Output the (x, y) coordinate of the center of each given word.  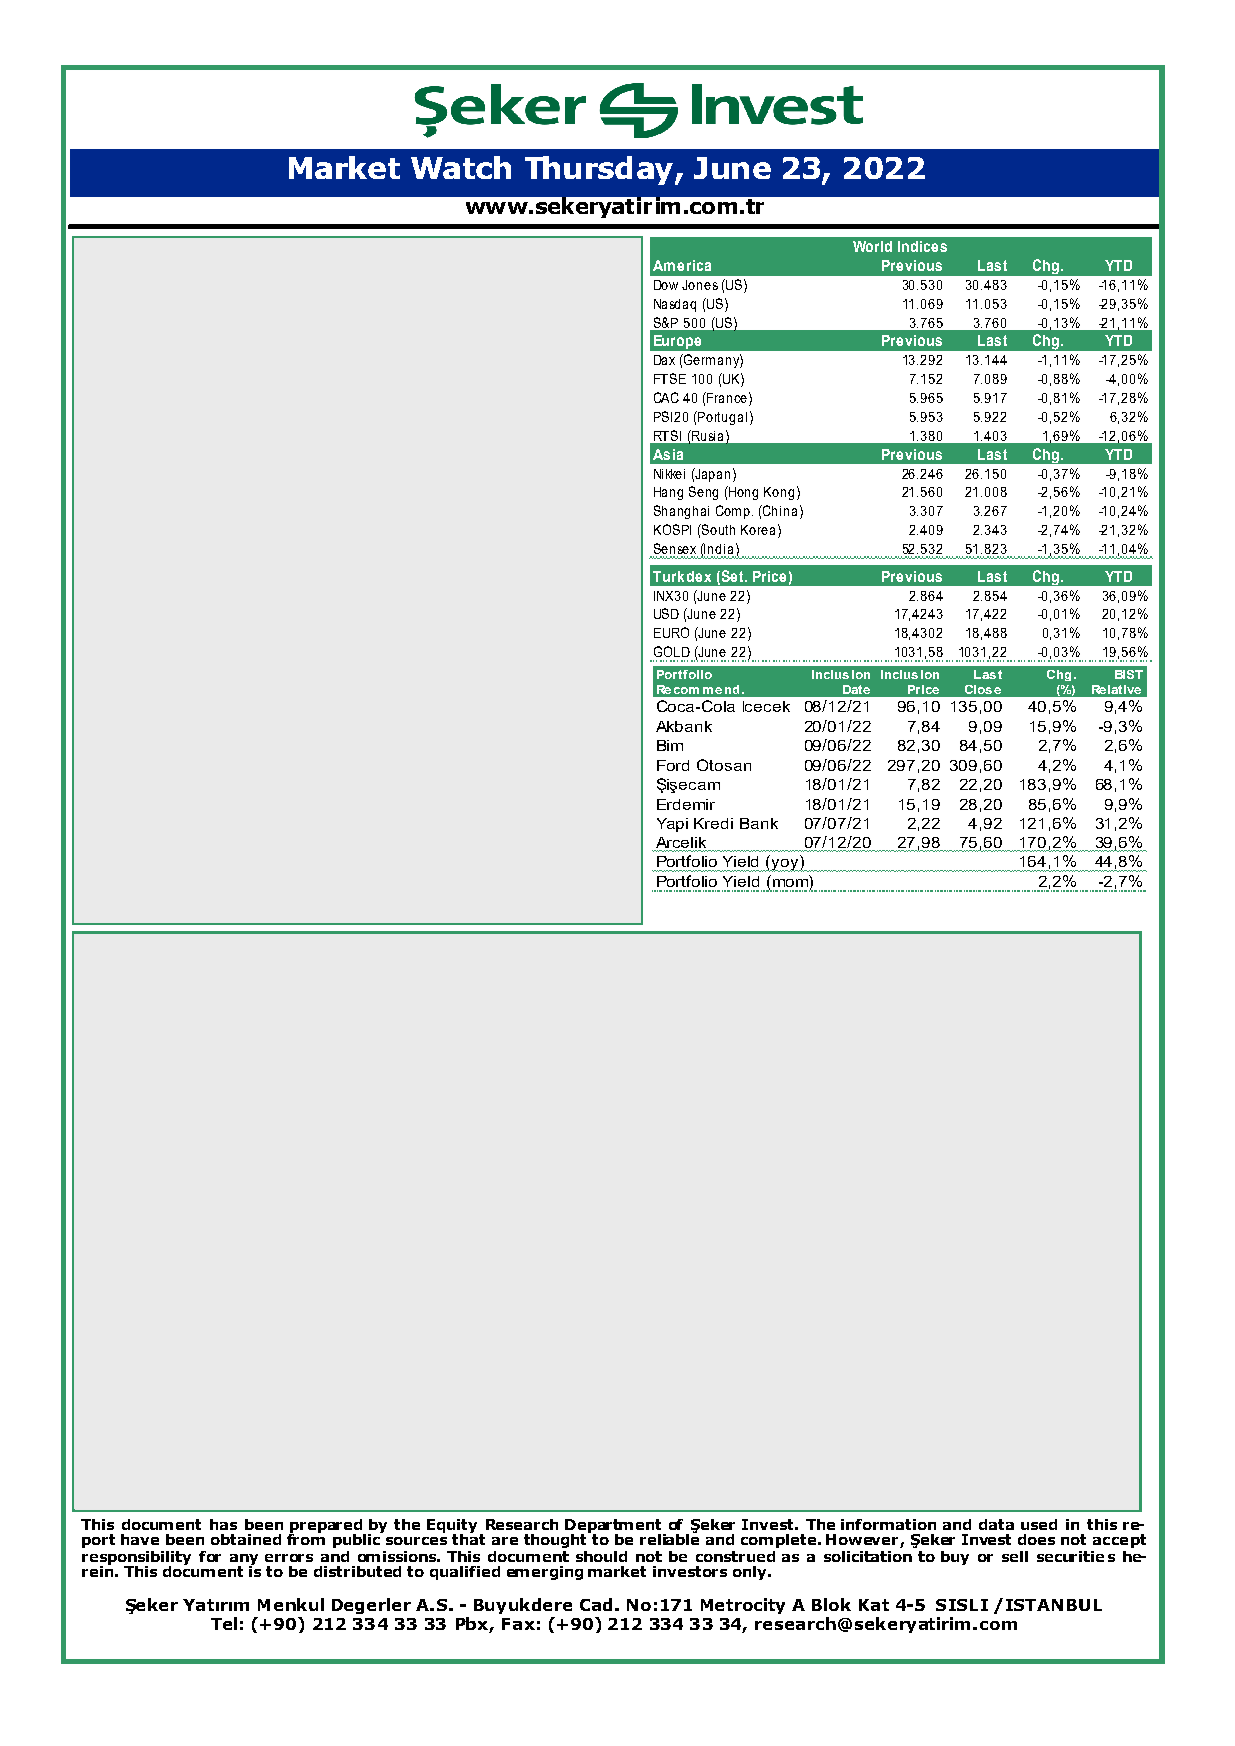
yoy (785, 865)
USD (666, 613)
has (223, 1524)
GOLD (672, 651)
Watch (461, 167)
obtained (246, 1539)
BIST (1129, 674)
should (601, 1556)
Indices (922, 246)
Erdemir (686, 804)
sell (1015, 1556)
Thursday (600, 170)
